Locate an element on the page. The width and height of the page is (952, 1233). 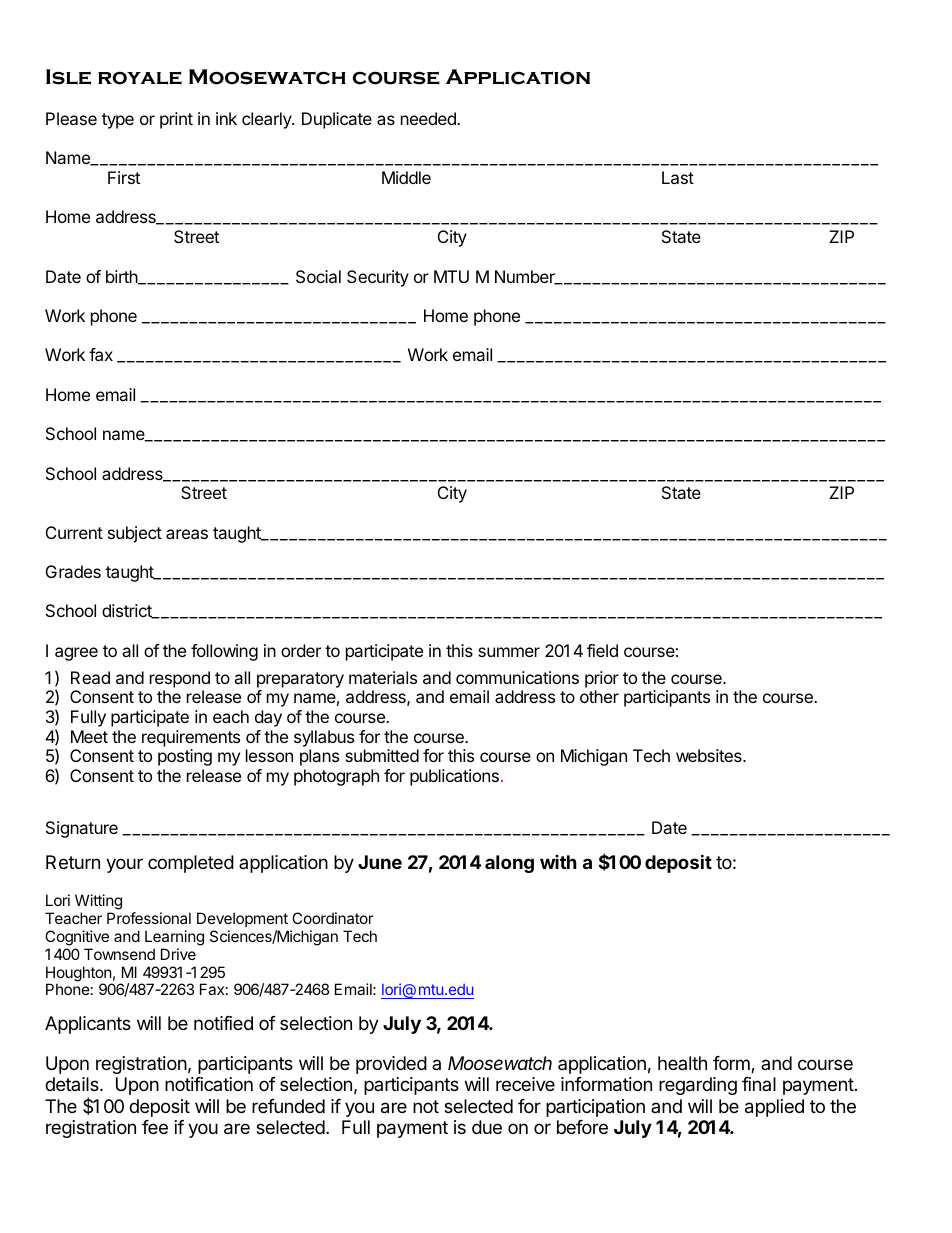
Grades is located at coordinates (73, 571).
